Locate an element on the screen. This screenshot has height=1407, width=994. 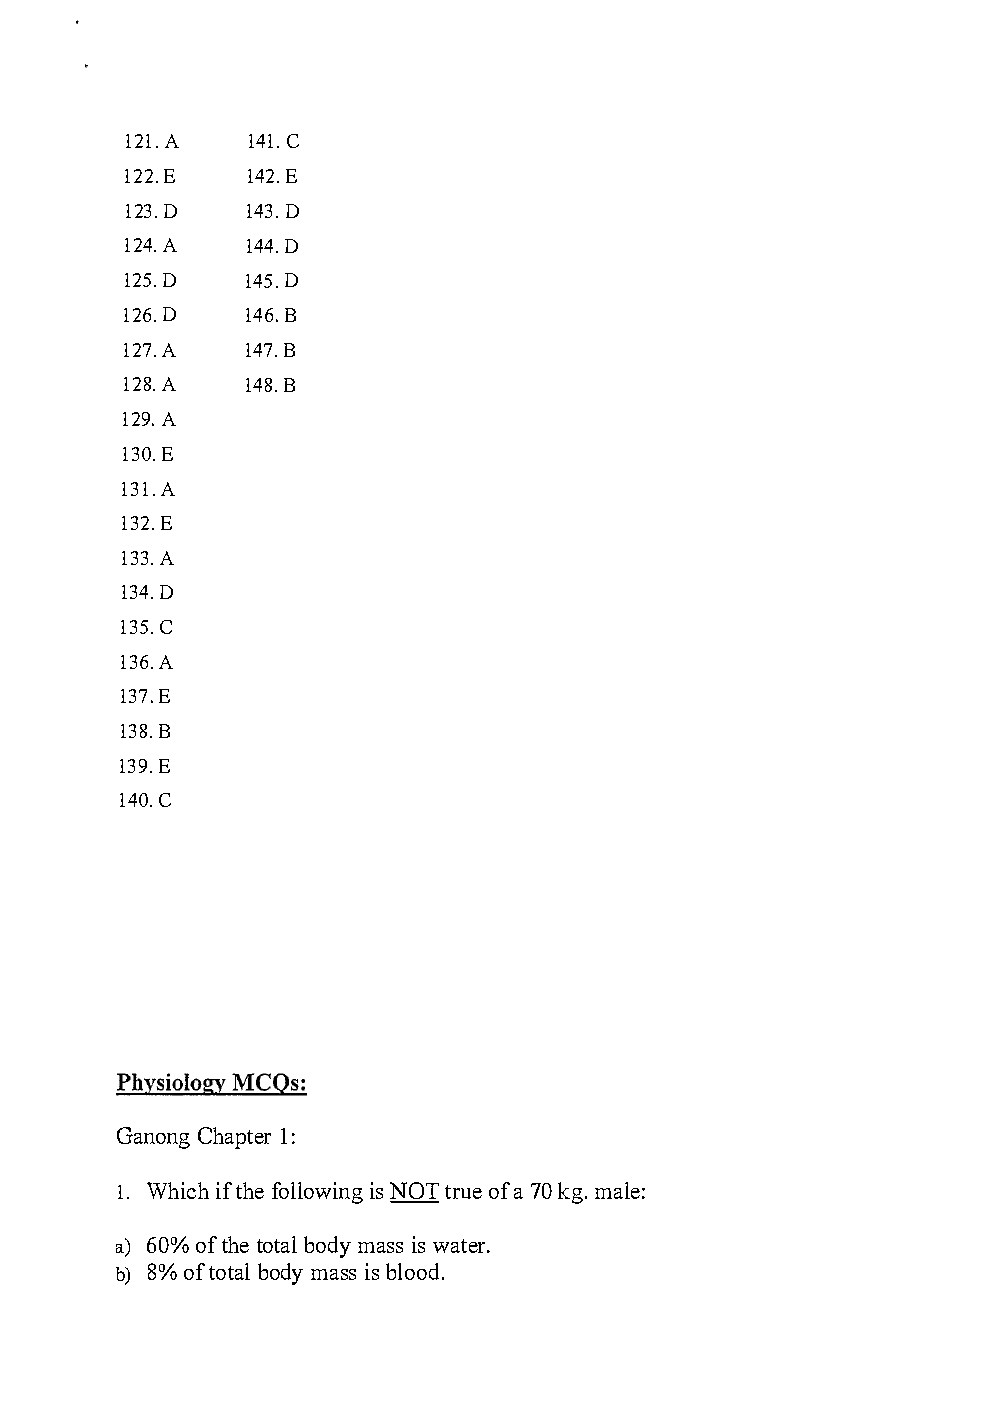
Which is located at coordinates (178, 1190).
